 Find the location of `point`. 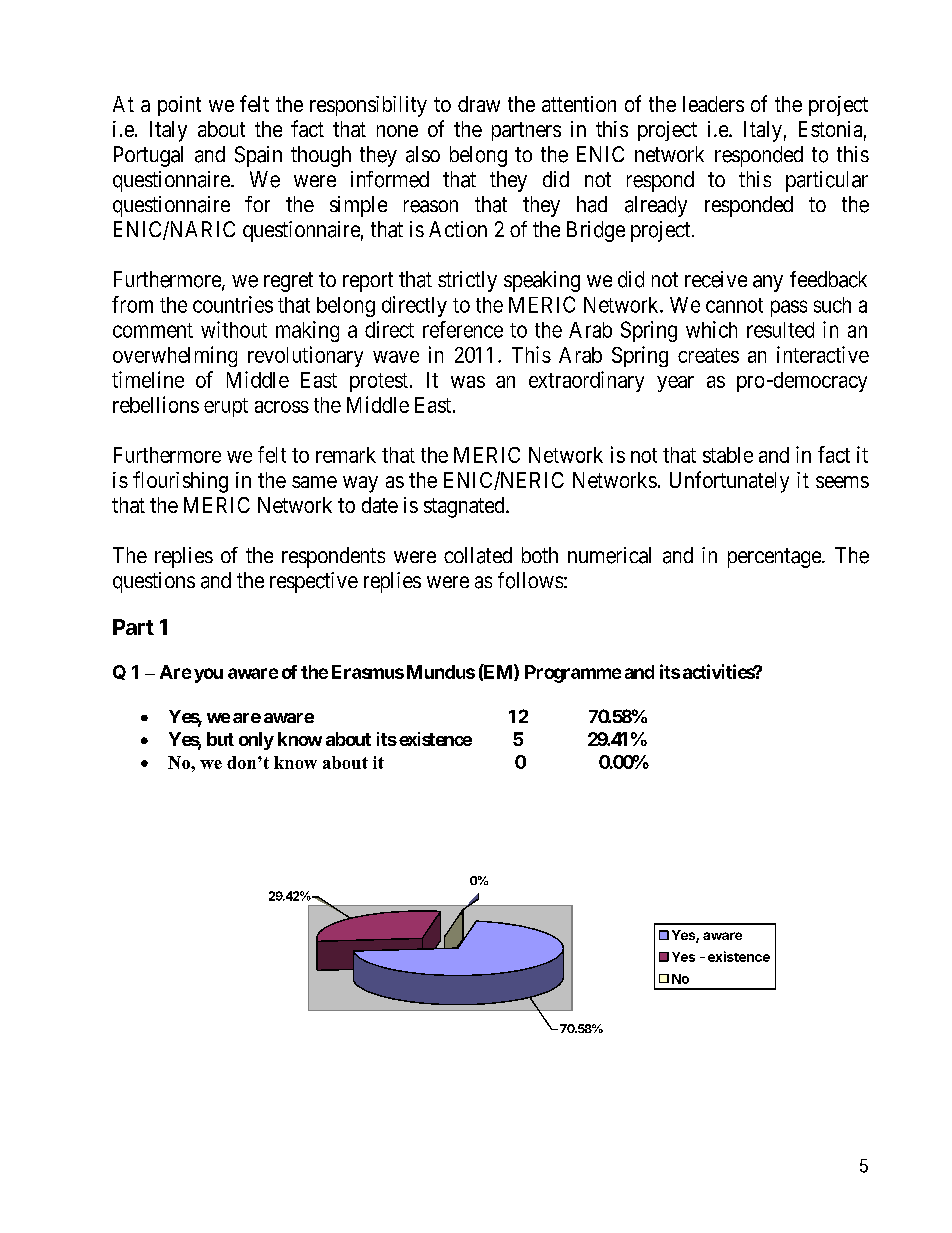

point is located at coordinates (179, 106).
